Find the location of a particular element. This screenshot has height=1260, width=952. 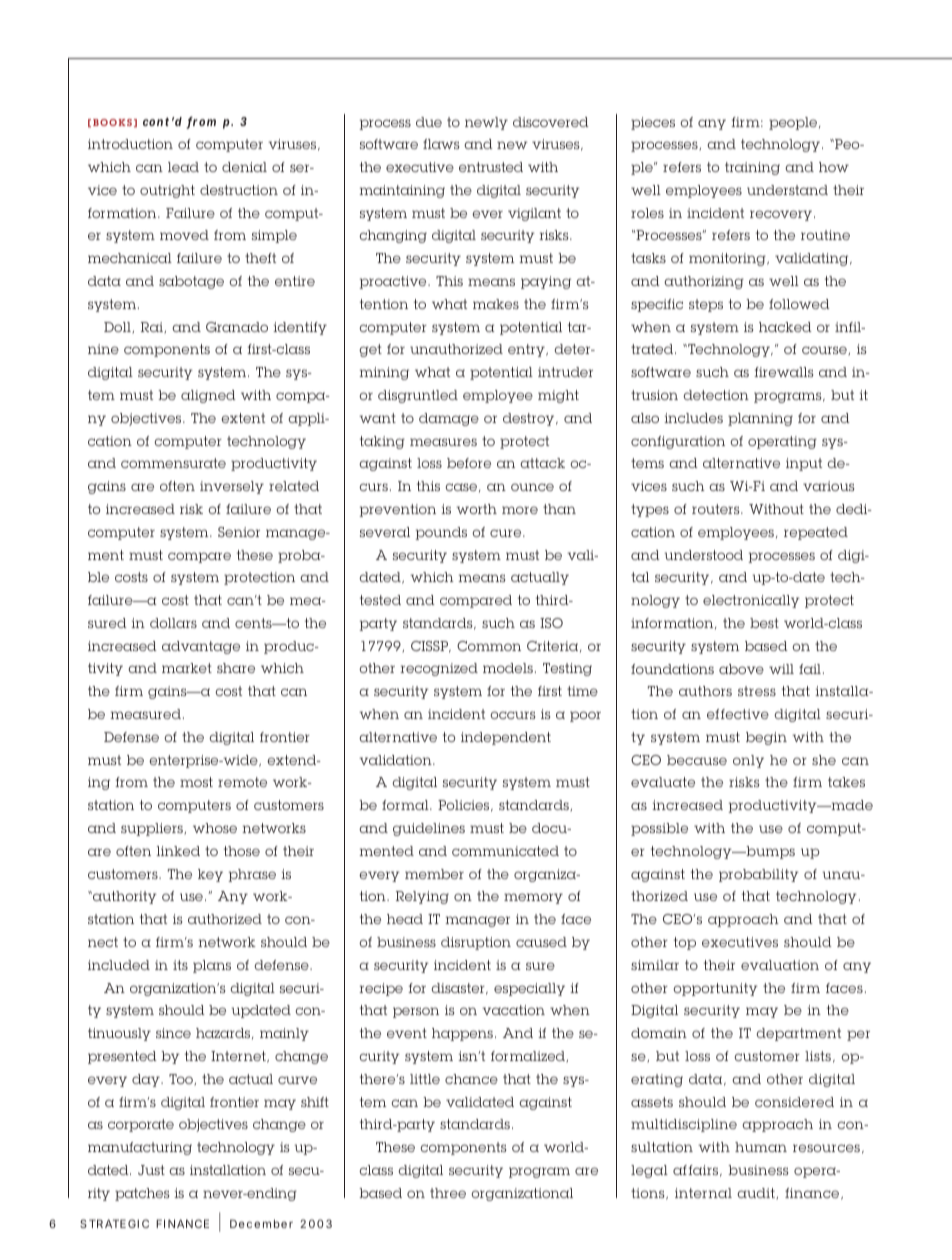

inversely is located at coordinates (232, 487).
